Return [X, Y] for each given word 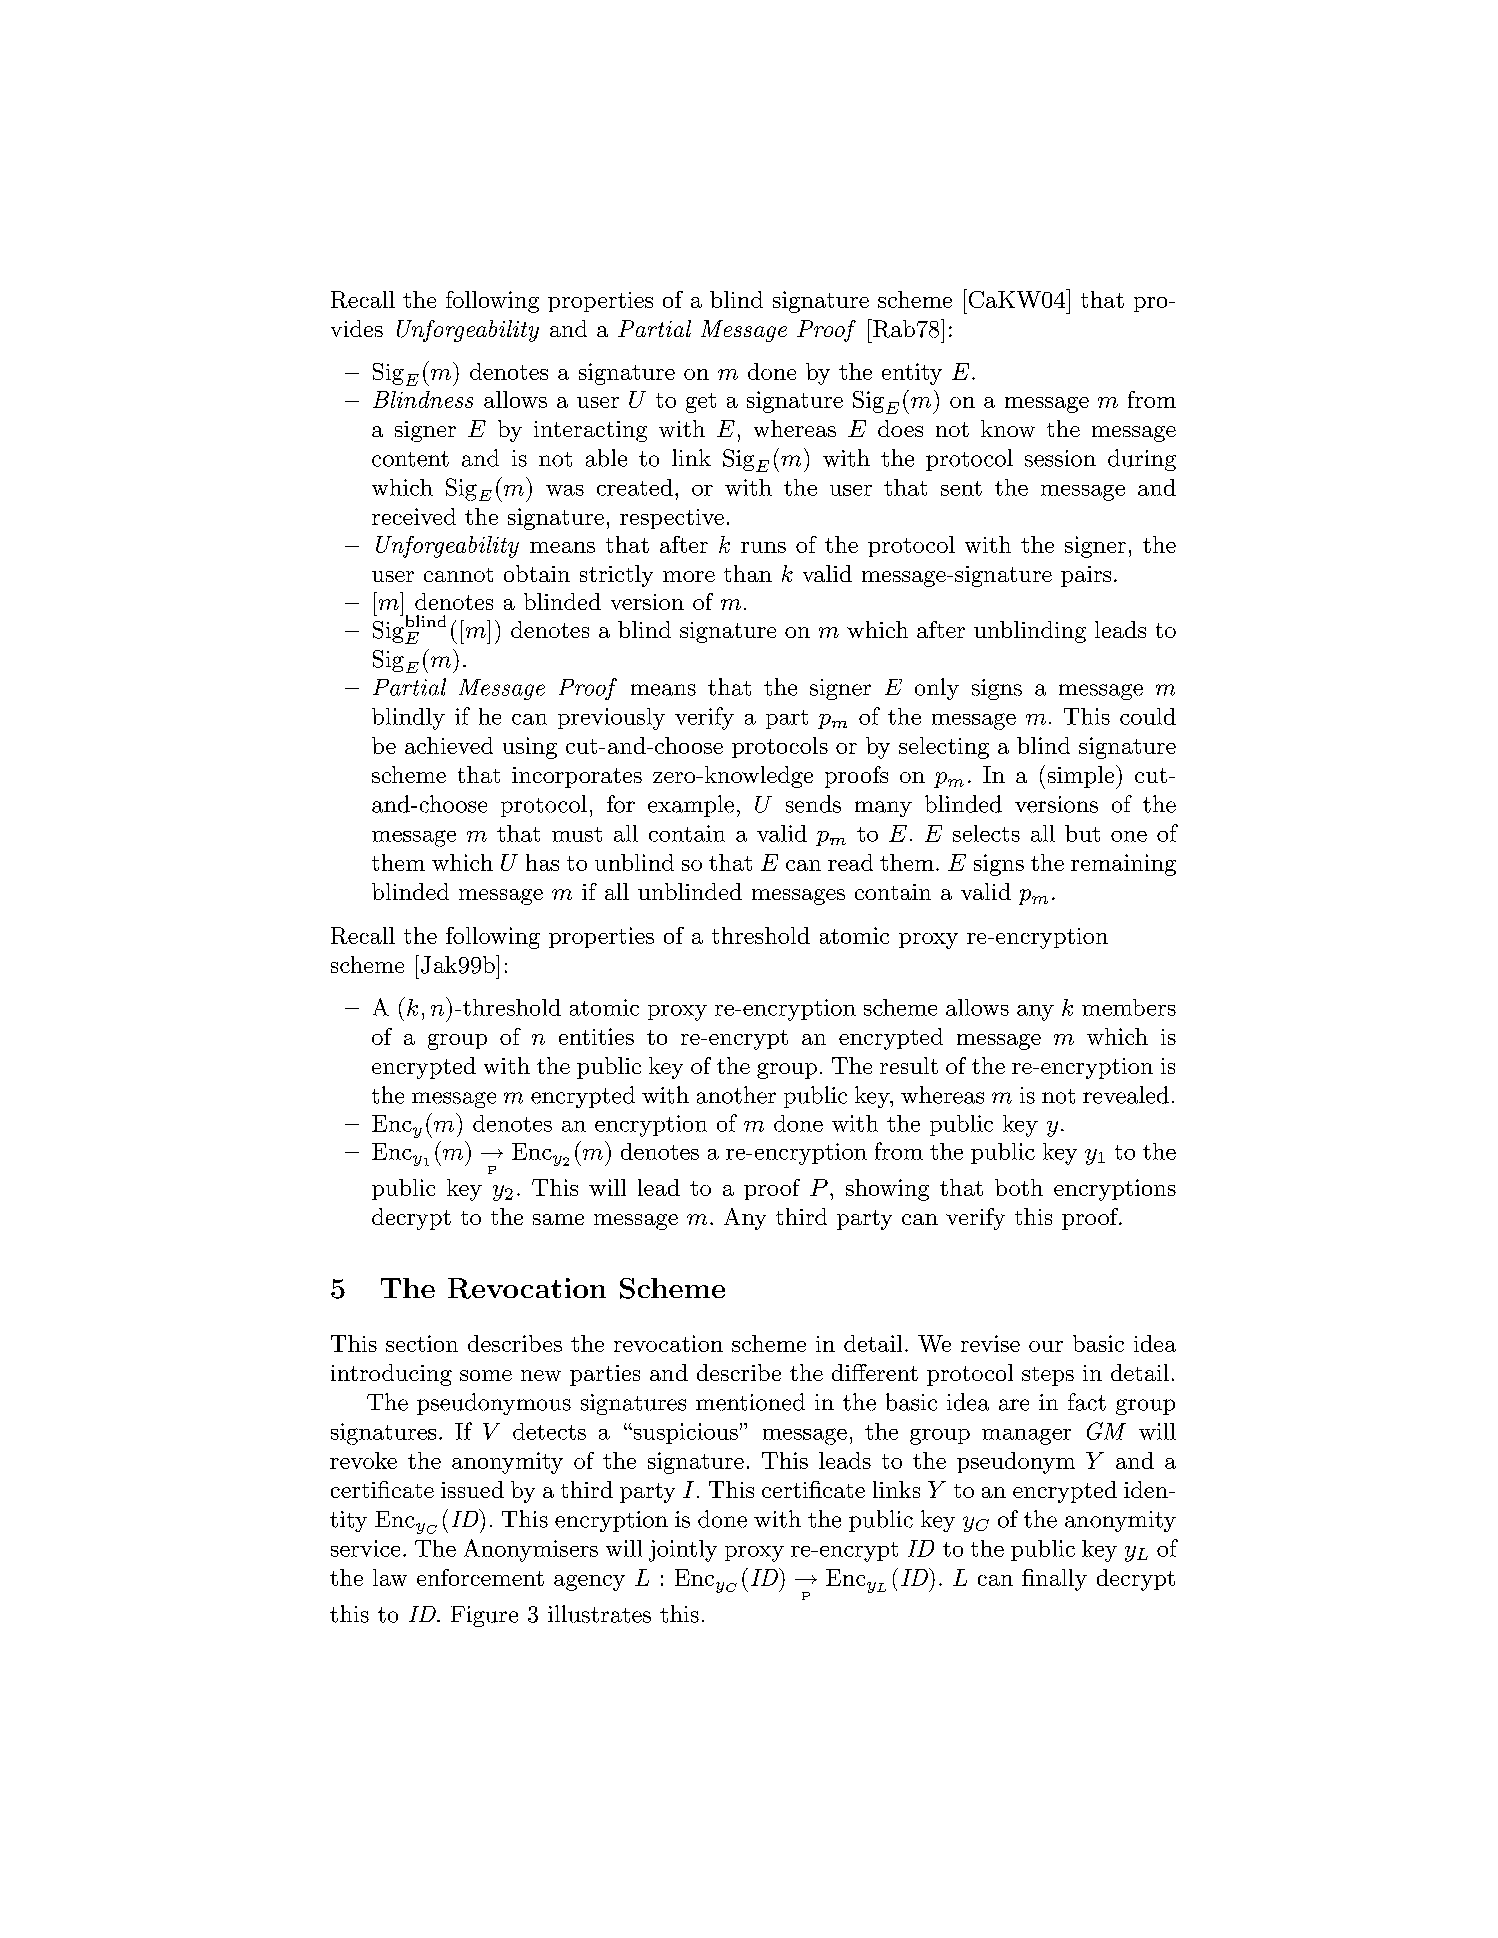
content [410, 459]
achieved [449, 745]
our [1046, 1346]
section [422, 1343]
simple [1082, 777]
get [701, 403]
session [1060, 458]
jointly [683, 1551]
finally [1054, 1580]
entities [596, 1036]
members [1129, 1007]
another [736, 1095]
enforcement [480, 1577]
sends [813, 804]
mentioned [750, 1402]
